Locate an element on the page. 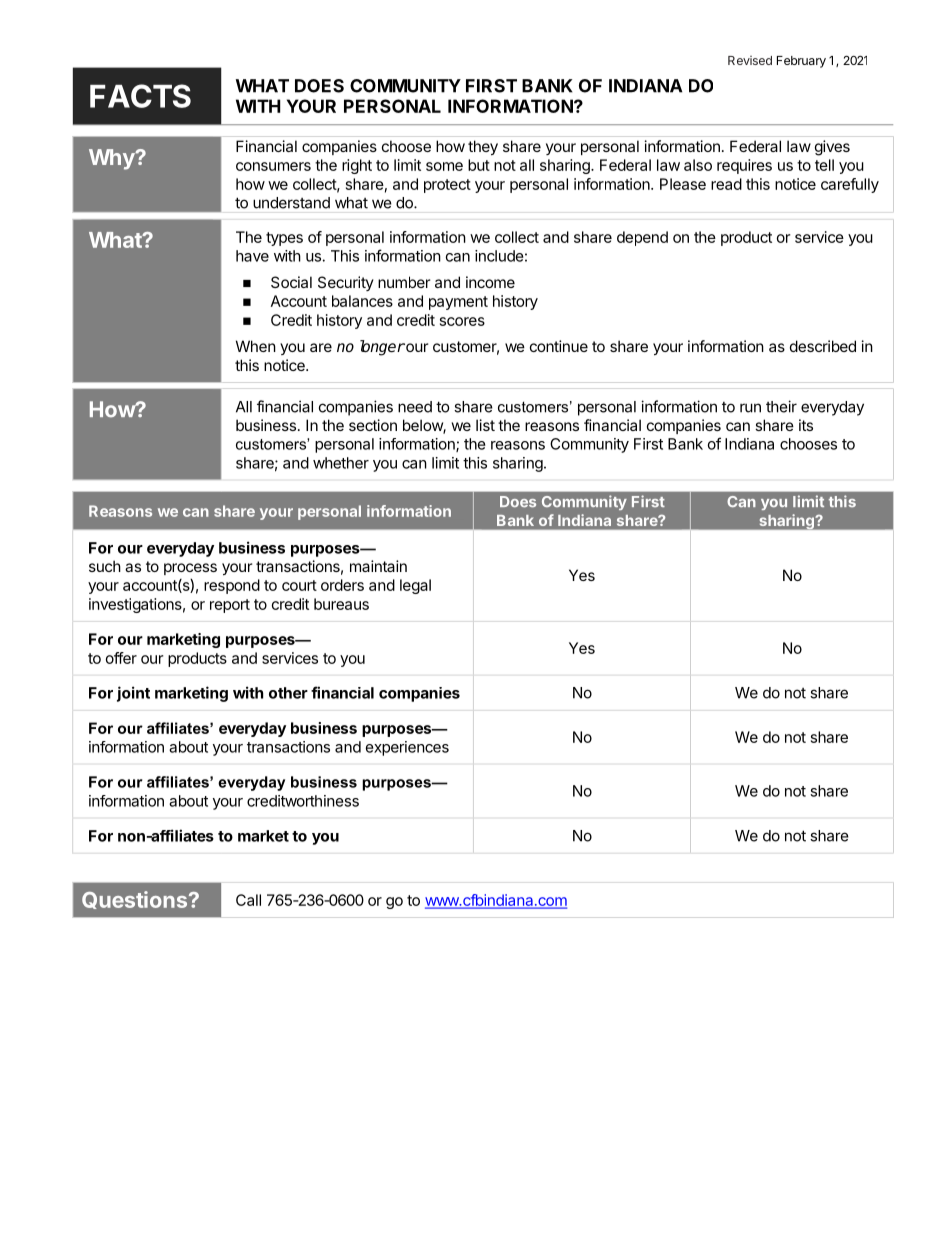 The height and width of the image is (1233, 952). report is located at coordinates (230, 606).
